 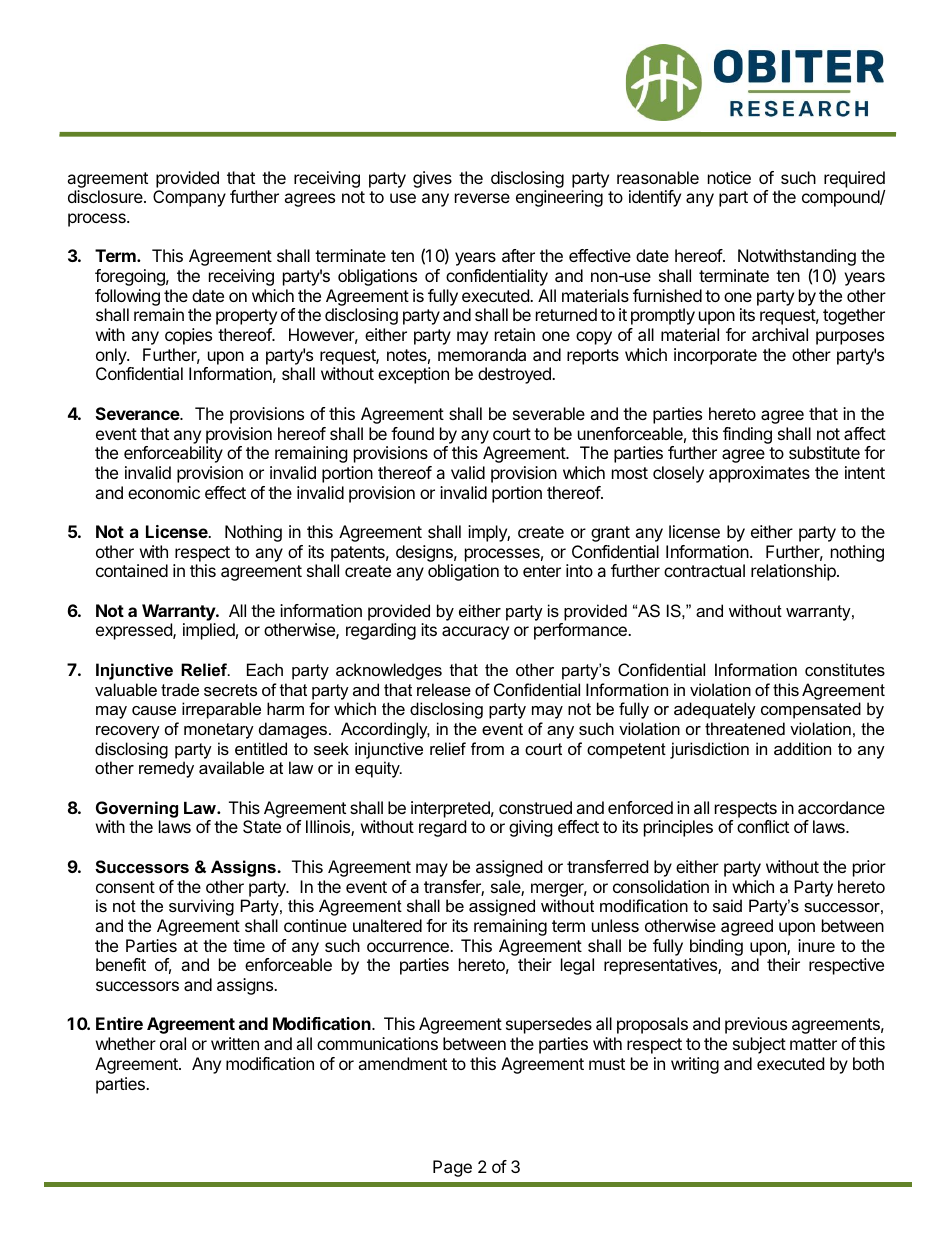 What do you see at coordinates (729, 177) in the document?
I see `notice` at bounding box center [729, 177].
